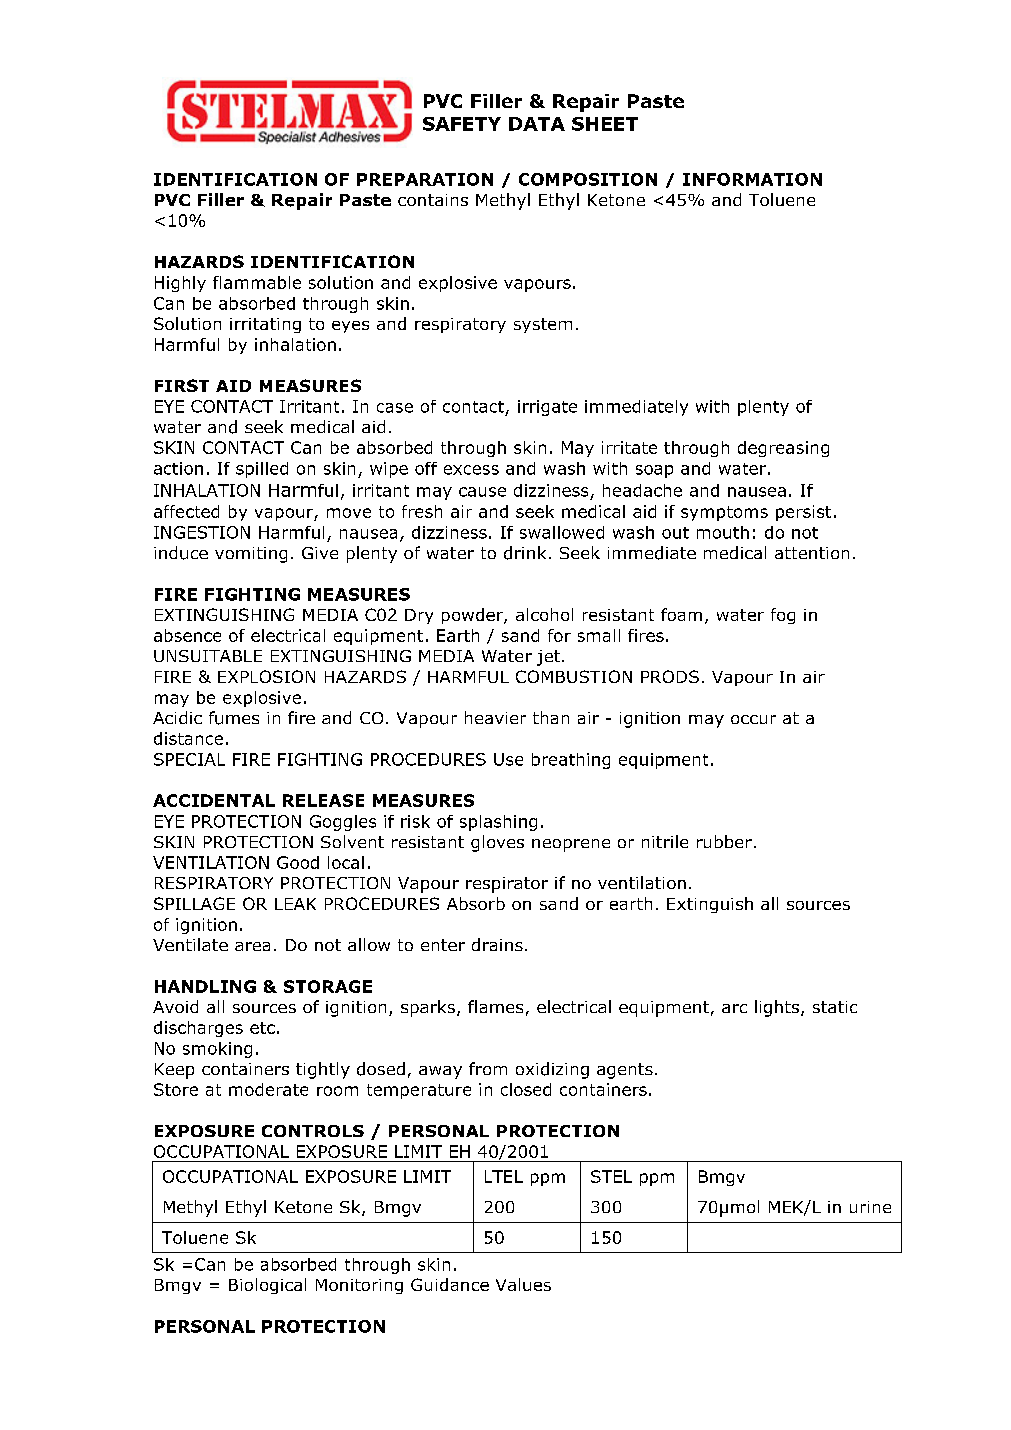 The height and width of the screenshot is (1430, 1011). I want to click on area, so click(252, 946).
